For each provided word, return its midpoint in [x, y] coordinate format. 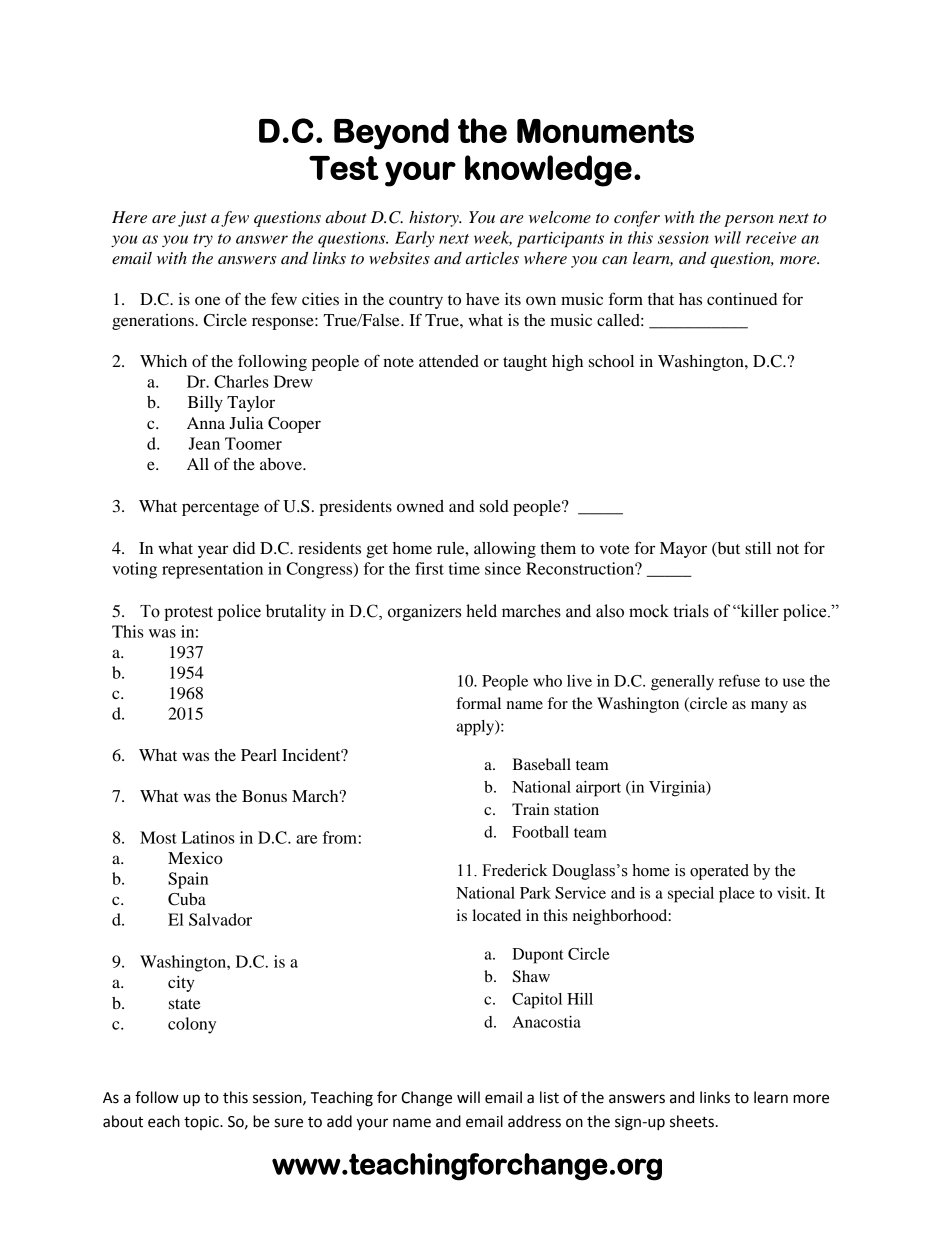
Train [530, 809]
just [192, 219]
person [749, 221]
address [534, 1121]
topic [202, 1123]
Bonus [264, 796]
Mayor [683, 550]
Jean [204, 443]
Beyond [391, 134]
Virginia [678, 789]
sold [494, 506]
